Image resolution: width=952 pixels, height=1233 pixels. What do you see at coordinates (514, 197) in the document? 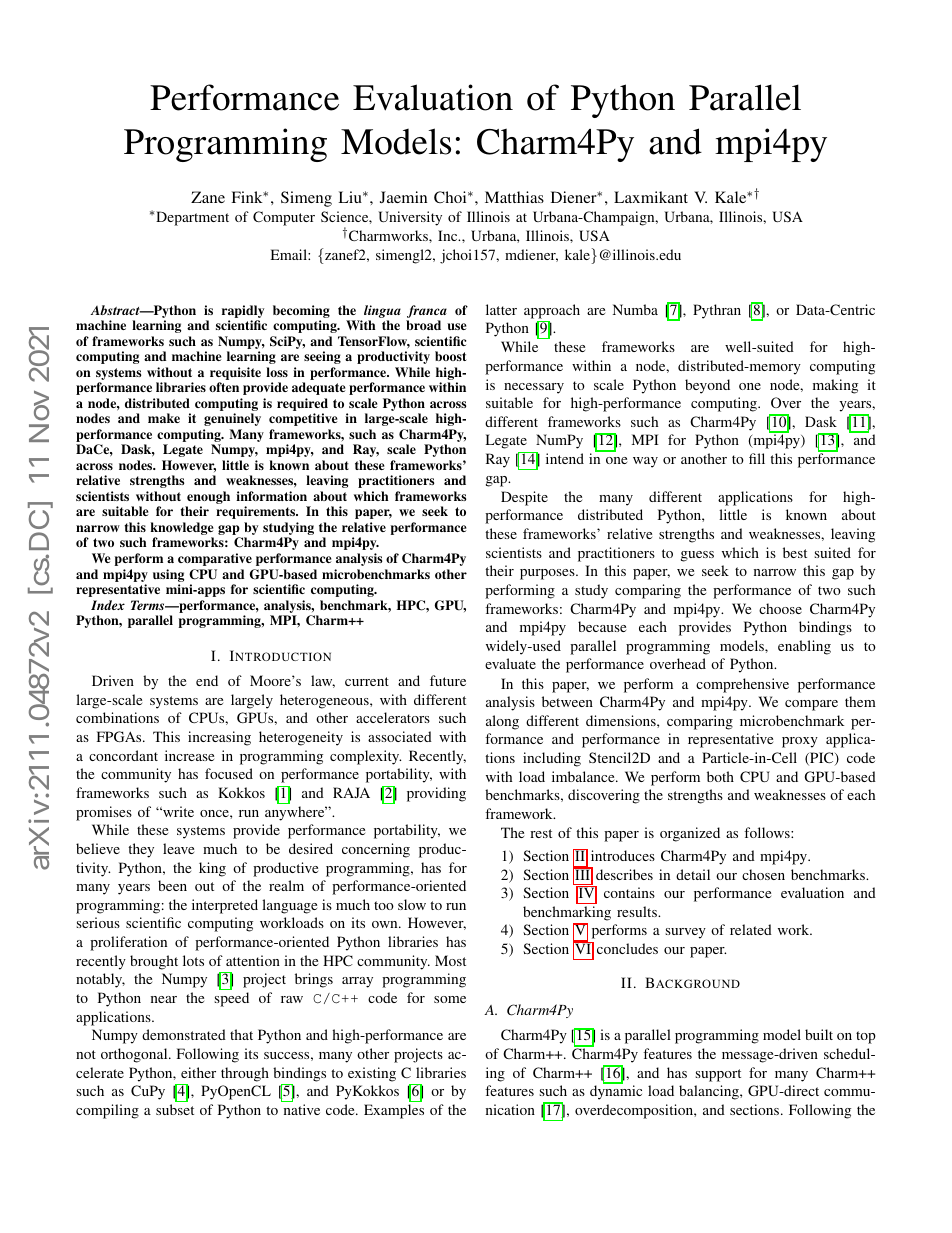
I see `Matthias` at bounding box center [514, 197].
